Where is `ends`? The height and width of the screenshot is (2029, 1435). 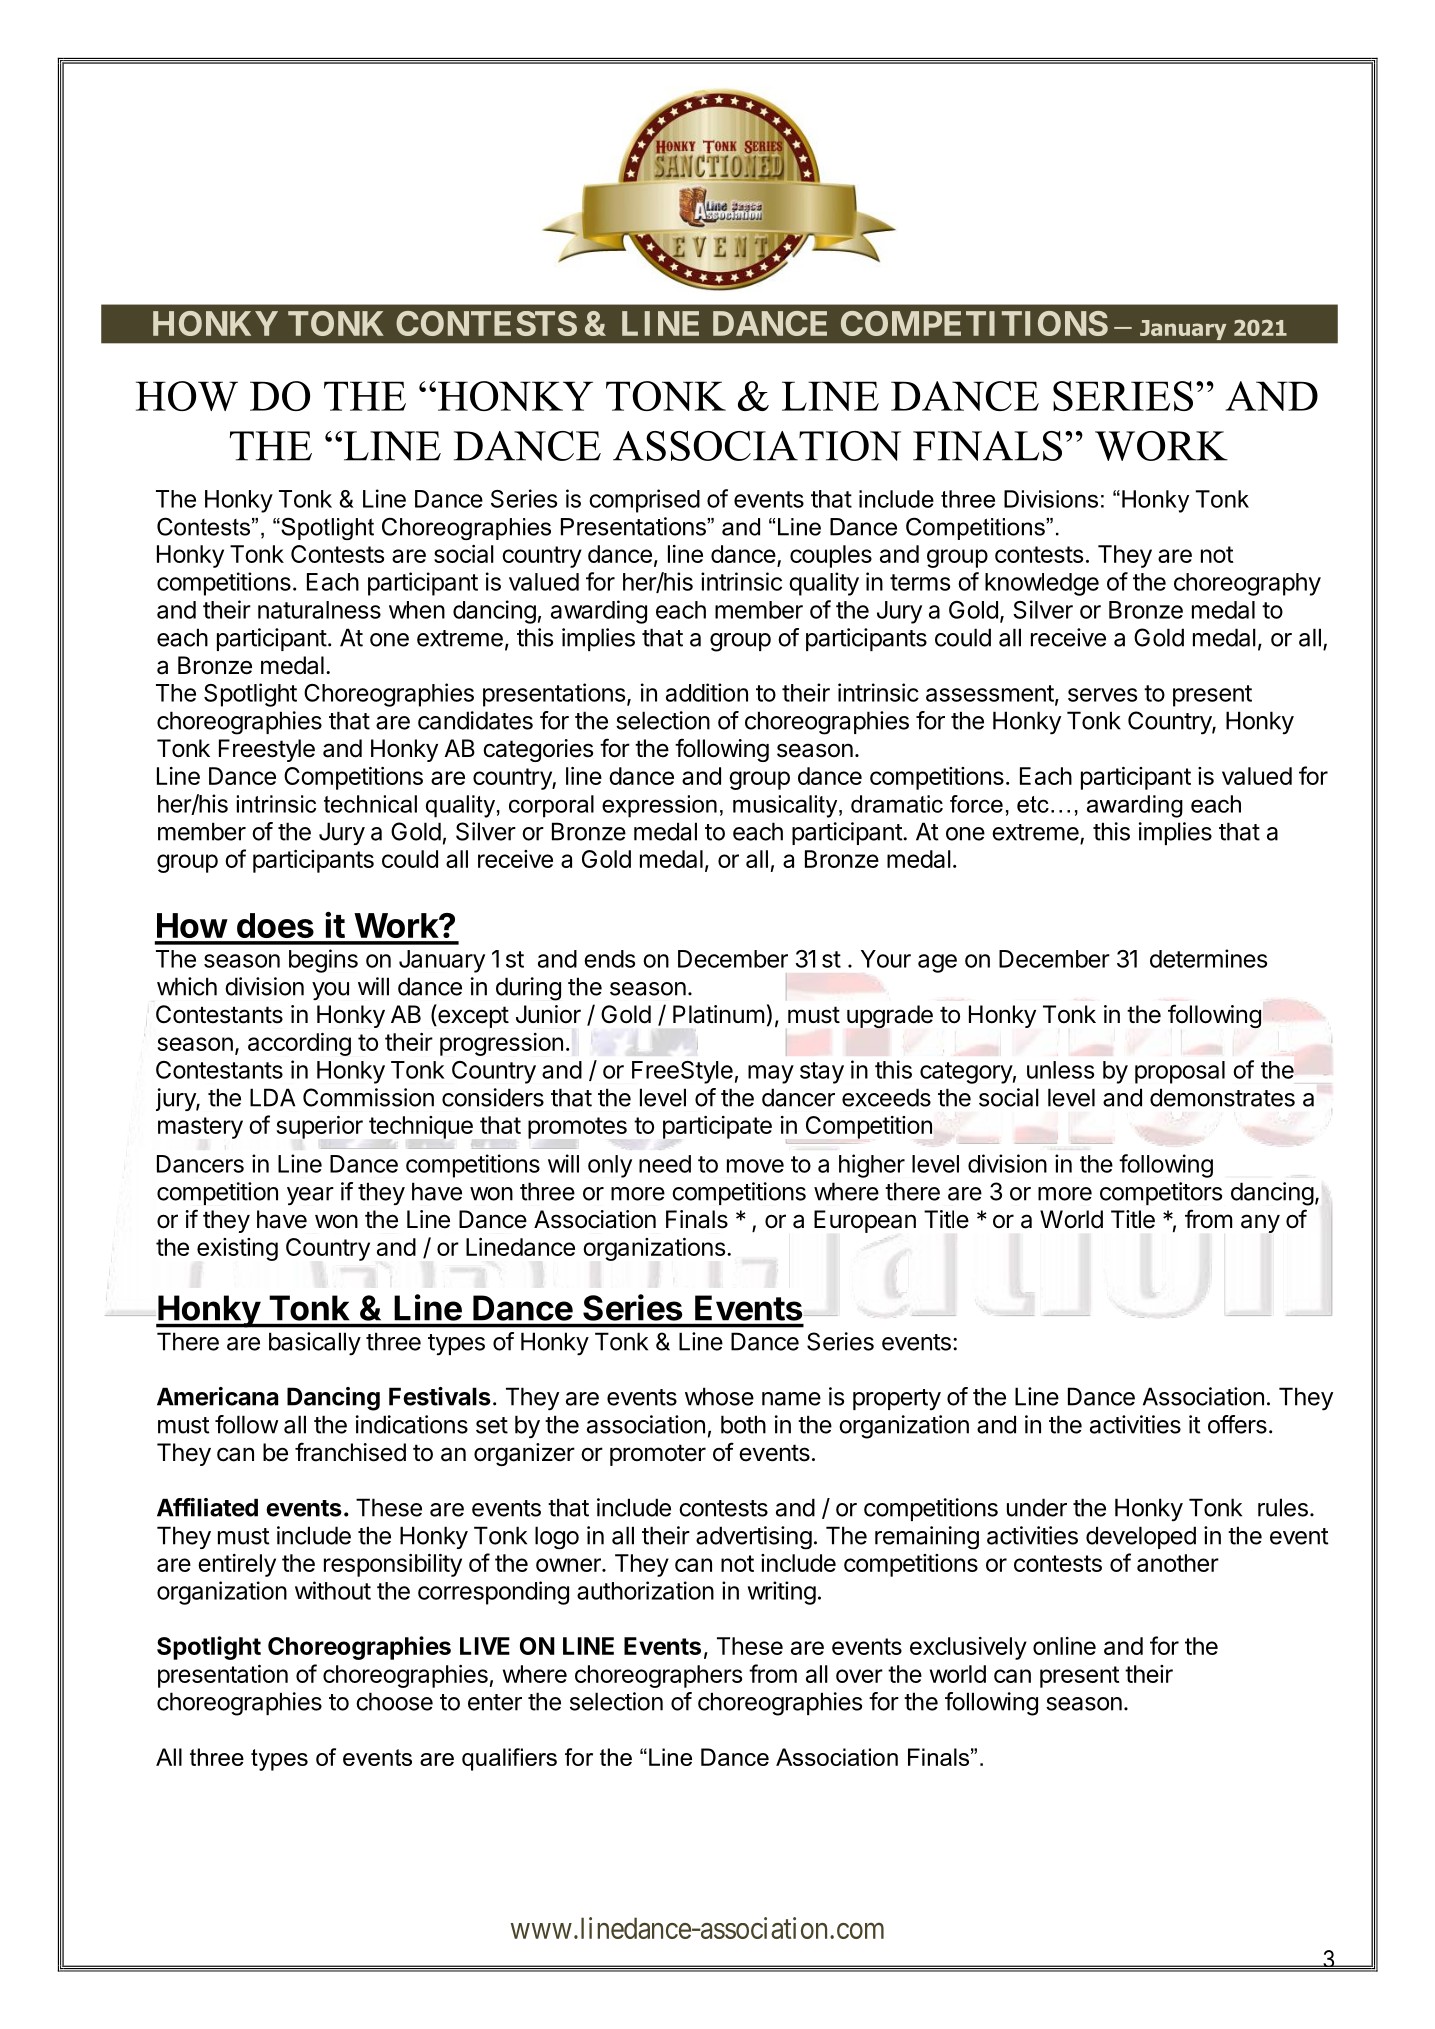 ends is located at coordinates (609, 959).
